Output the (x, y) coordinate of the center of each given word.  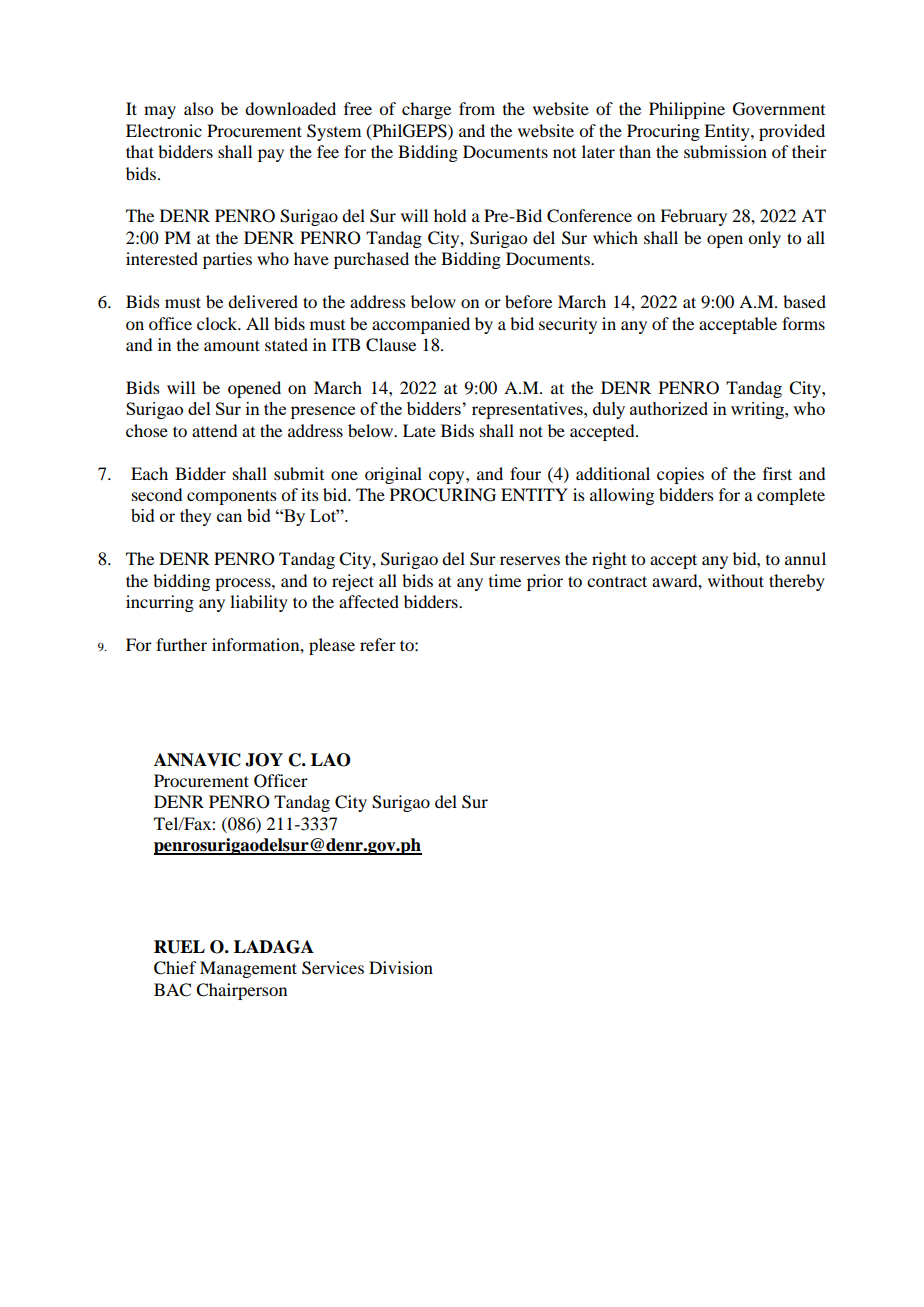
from (477, 108)
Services (333, 968)
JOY (264, 760)
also (198, 108)
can (229, 517)
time (505, 580)
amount (232, 345)
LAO (331, 760)
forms (803, 323)
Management (248, 969)
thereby (797, 582)
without (736, 580)
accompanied (421, 325)
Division (401, 967)
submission (725, 151)
